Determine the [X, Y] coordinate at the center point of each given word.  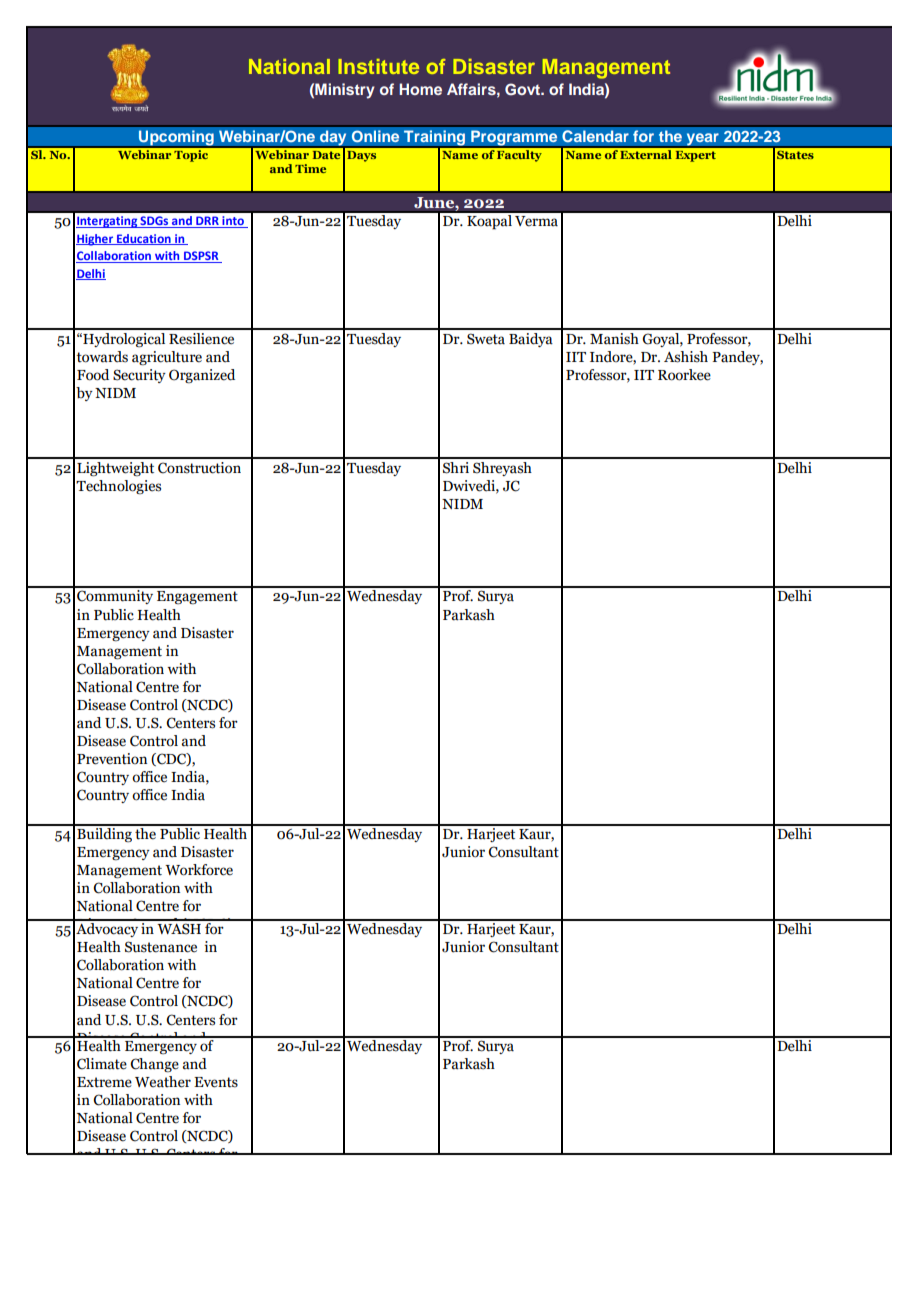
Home [420, 89]
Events [216, 1082]
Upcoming [176, 139]
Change [154, 1065]
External [646, 153]
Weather [163, 1082]
